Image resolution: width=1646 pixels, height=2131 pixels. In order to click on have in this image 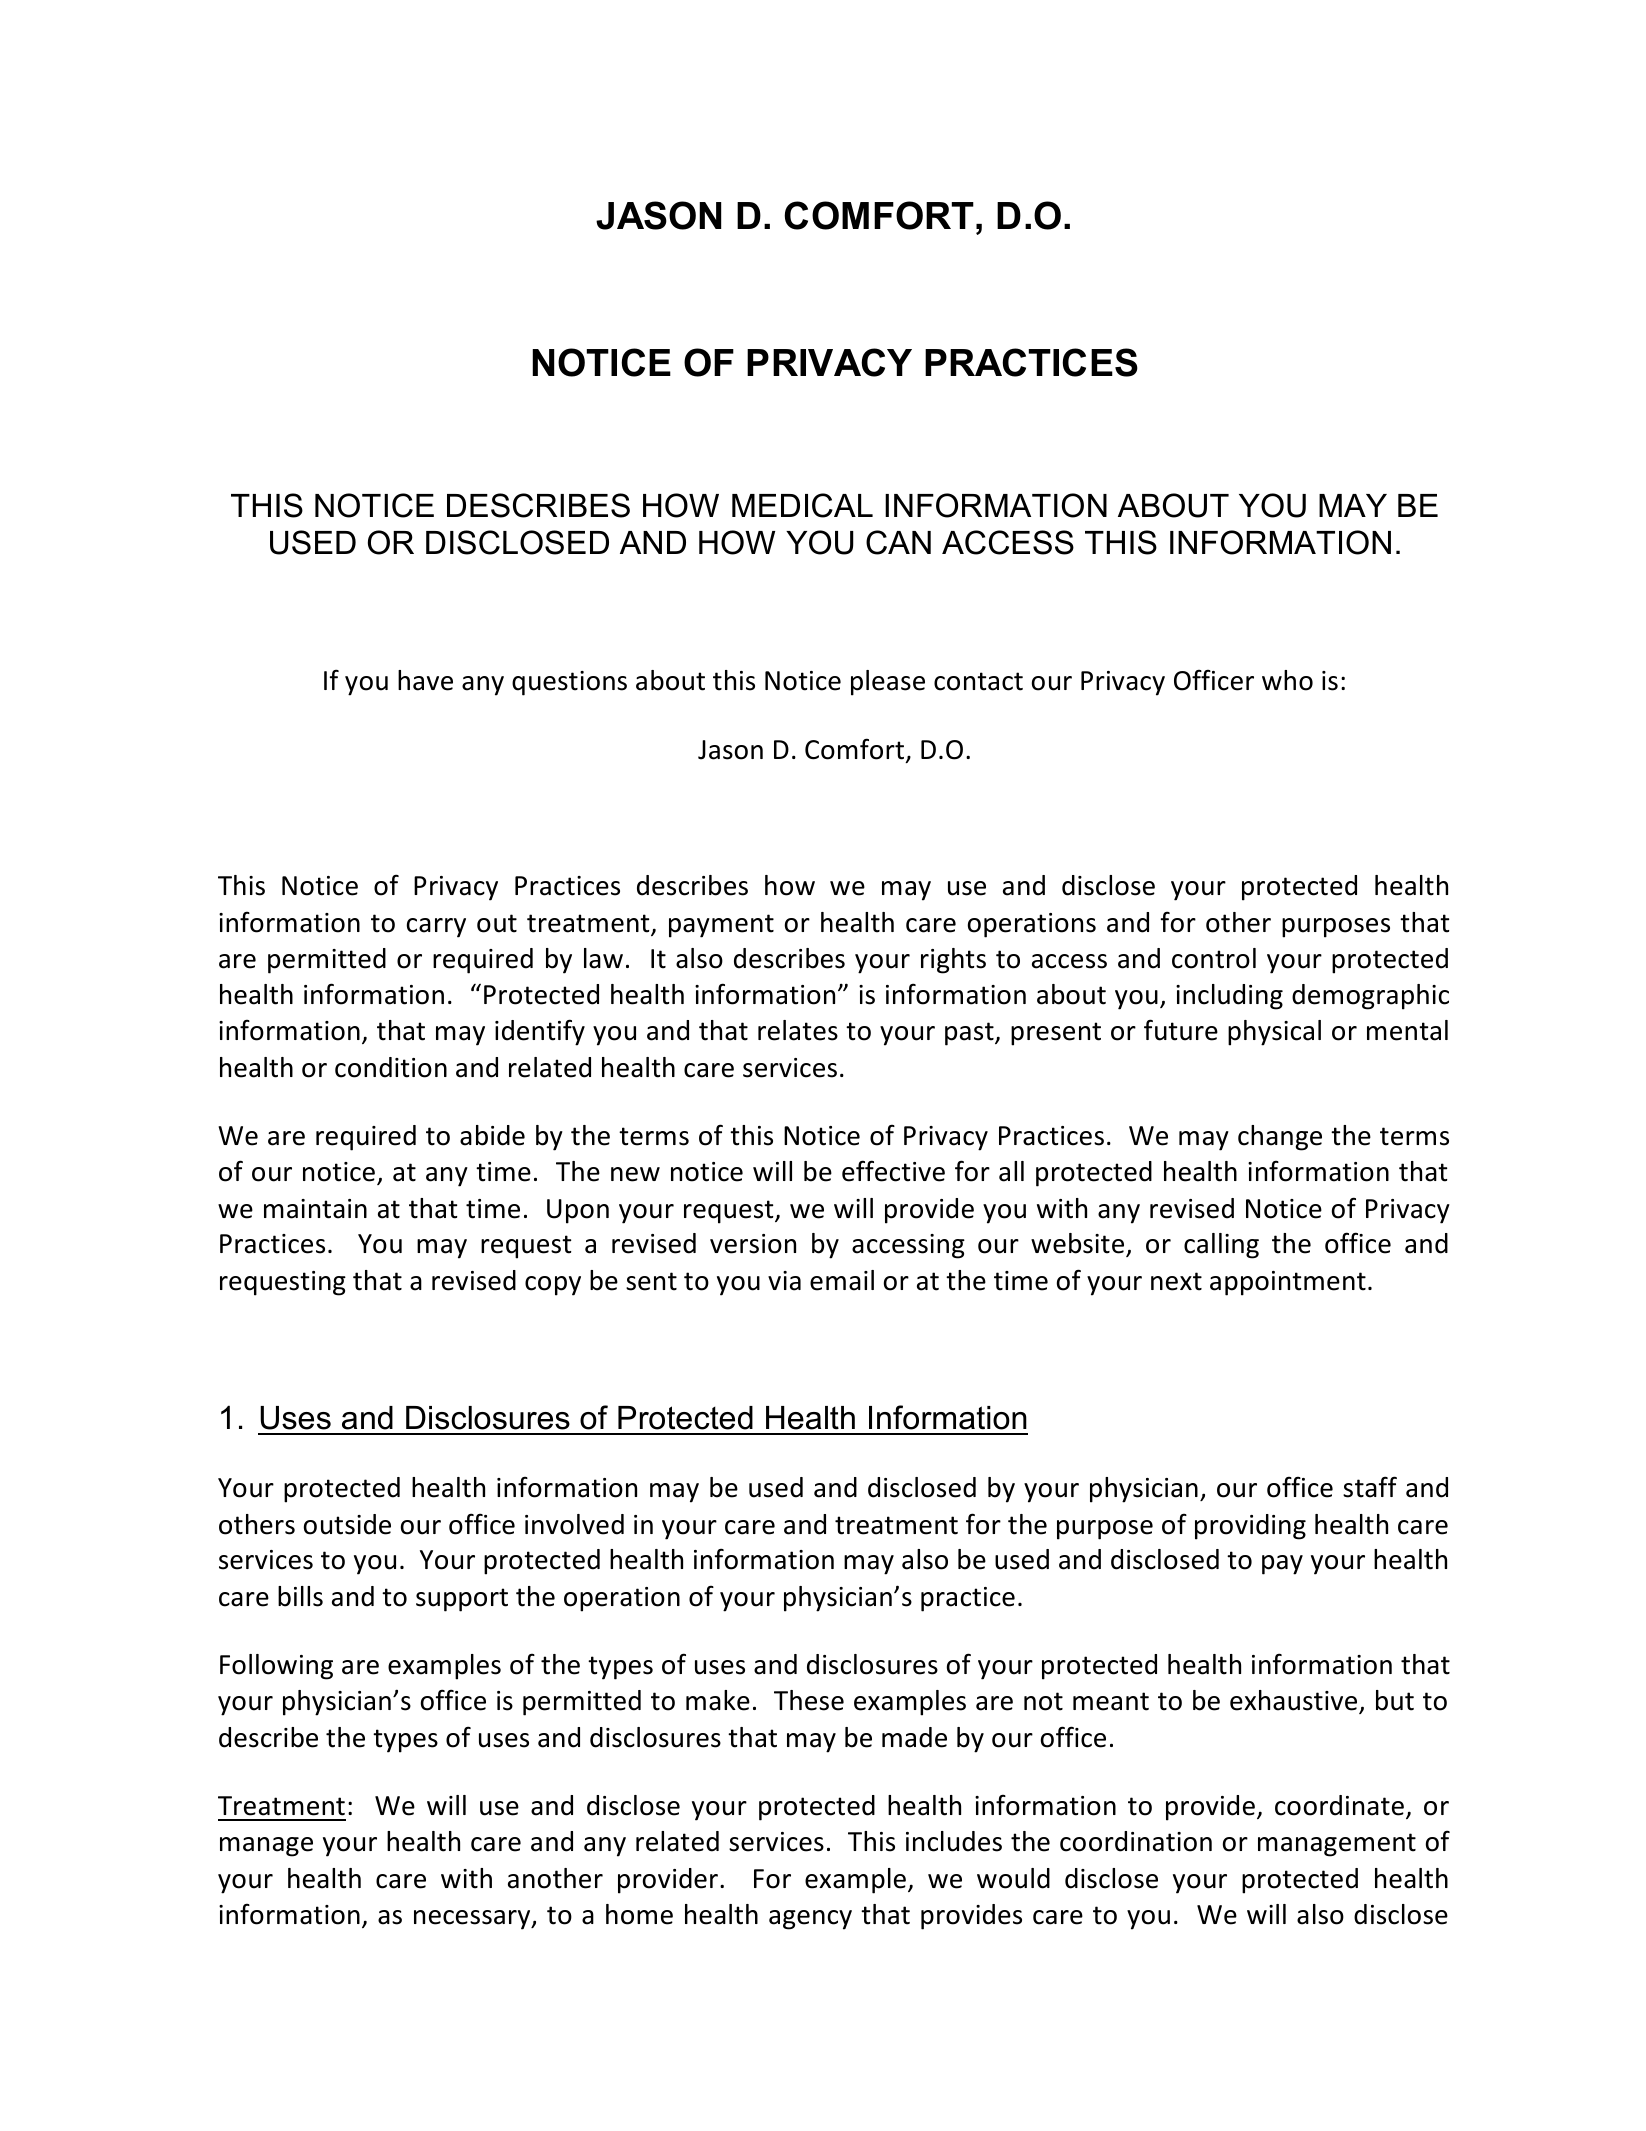, I will do `click(425, 680)`.
